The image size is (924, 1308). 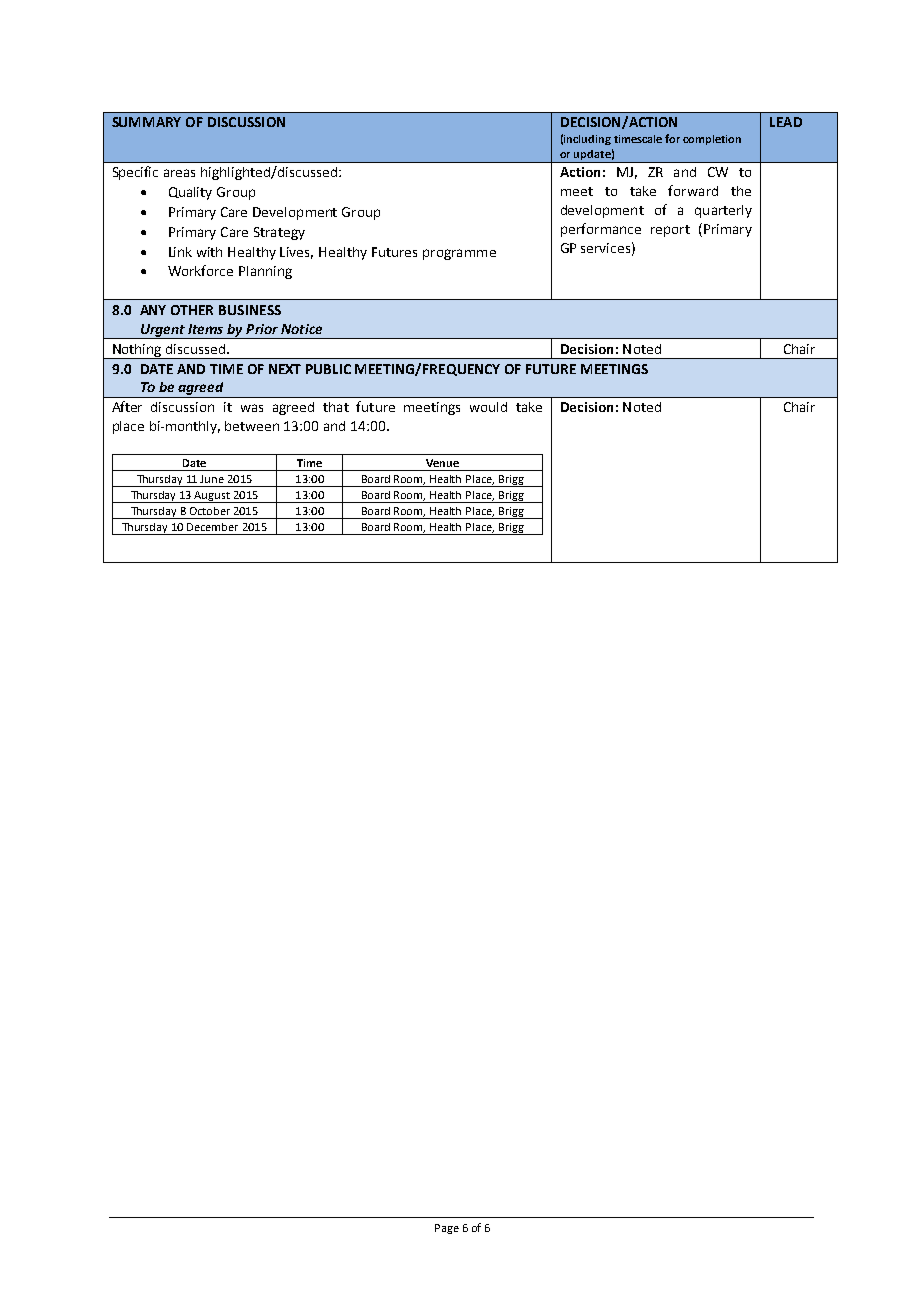 What do you see at coordinates (712, 140) in the screenshot?
I see `completion` at bounding box center [712, 140].
